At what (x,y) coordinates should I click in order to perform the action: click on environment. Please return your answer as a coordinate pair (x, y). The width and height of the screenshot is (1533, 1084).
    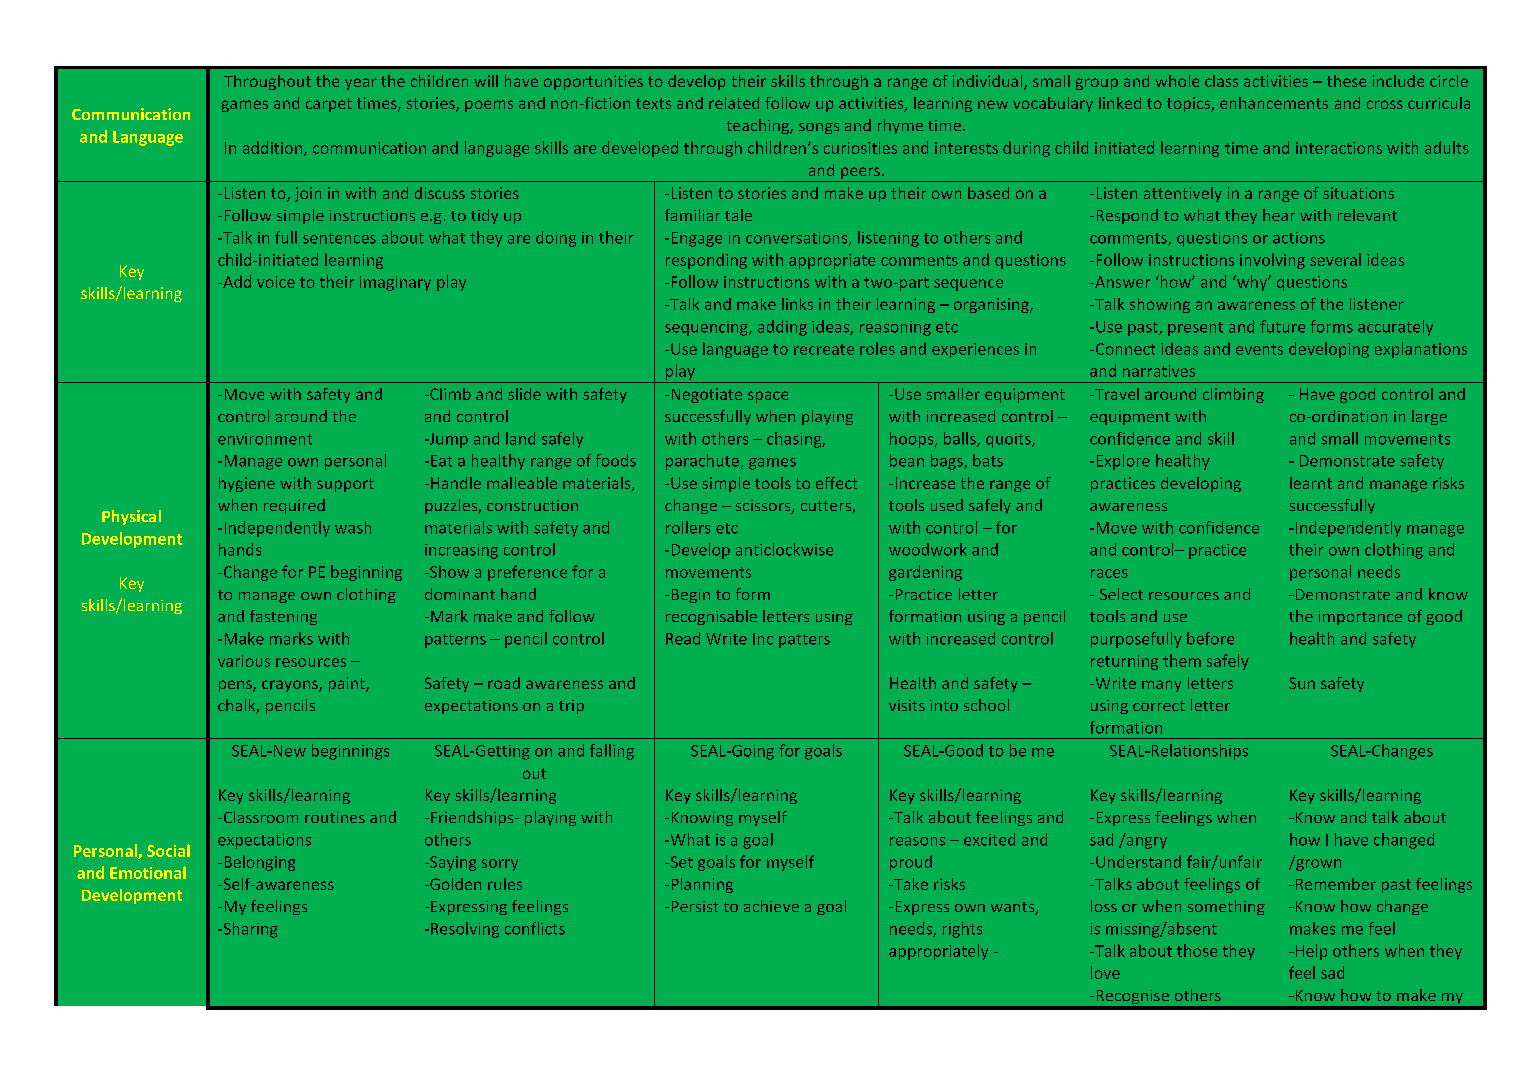
    Looking at the image, I should click on (265, 439).
